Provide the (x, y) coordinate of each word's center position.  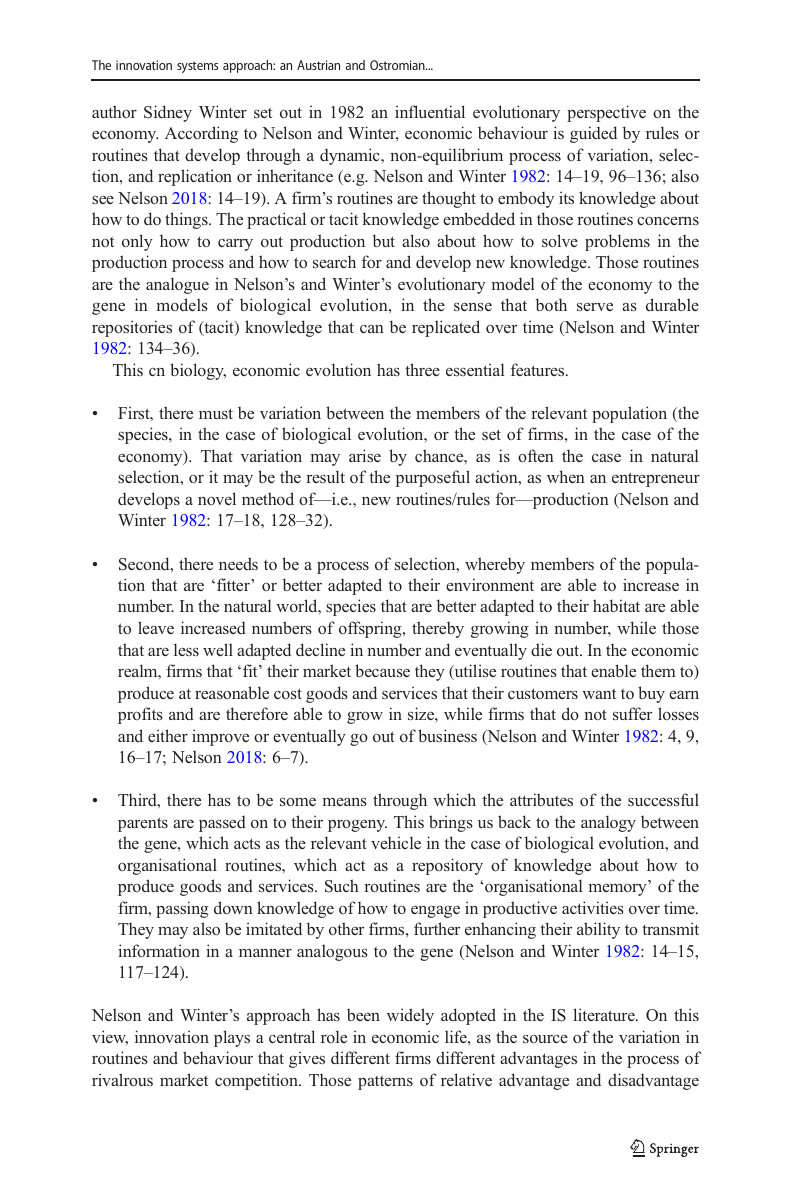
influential (430, 111)
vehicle (396, 842)
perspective (606, 113)
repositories (132, 328)
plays (232, 1038)
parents (143, 824)
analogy (608, 823)
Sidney (168, 113)
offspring (371, 629)
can (372, 329)
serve (595, 307)
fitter (234, 584)
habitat (616, 605)
